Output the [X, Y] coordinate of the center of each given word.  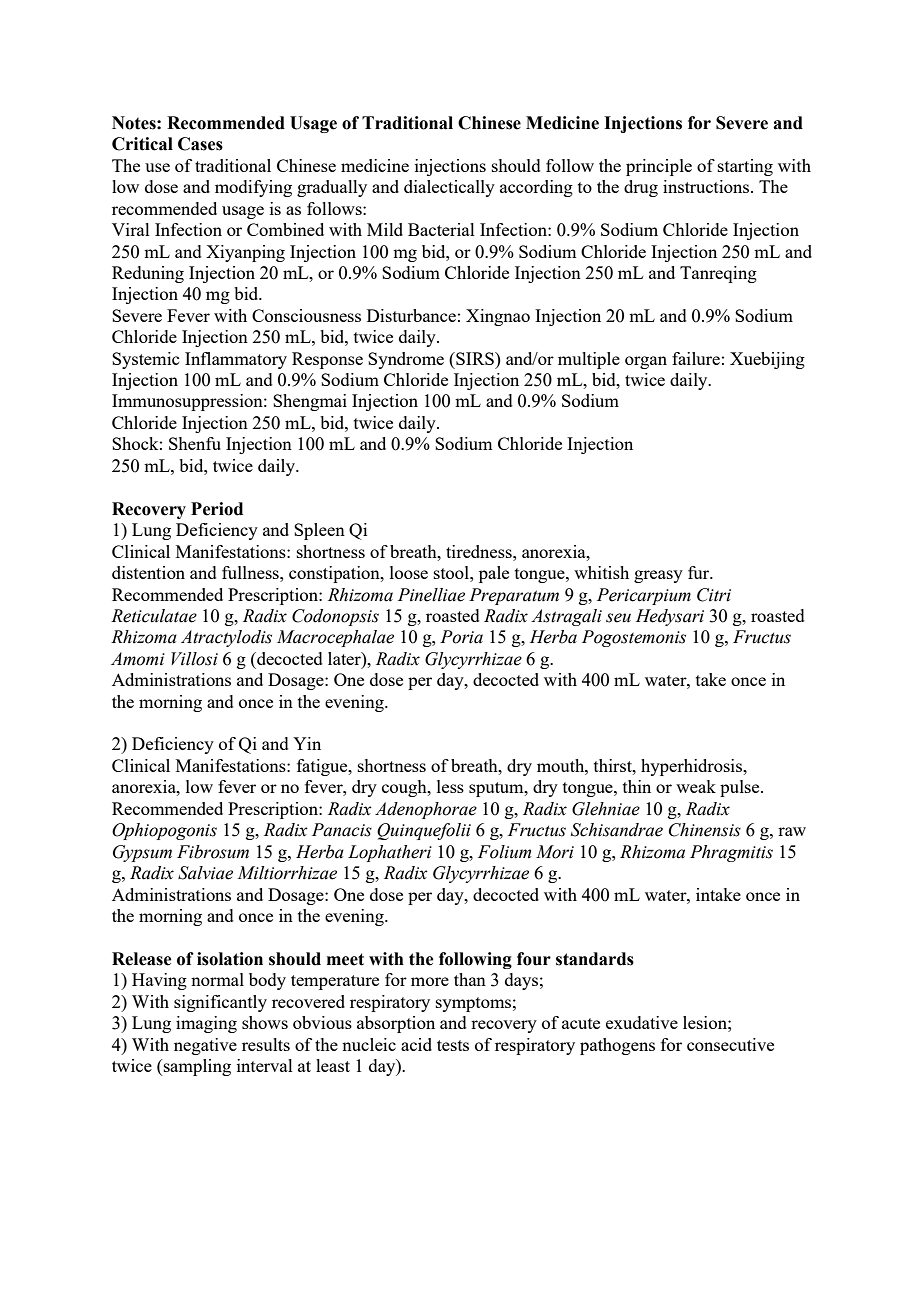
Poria [461, 637]
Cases [200, 144]
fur [700, 572]
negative [205, 1046]
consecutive [730, 1044]
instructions [707, 186]
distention [148, 572]
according [536, 188]
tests [453, 1045]
